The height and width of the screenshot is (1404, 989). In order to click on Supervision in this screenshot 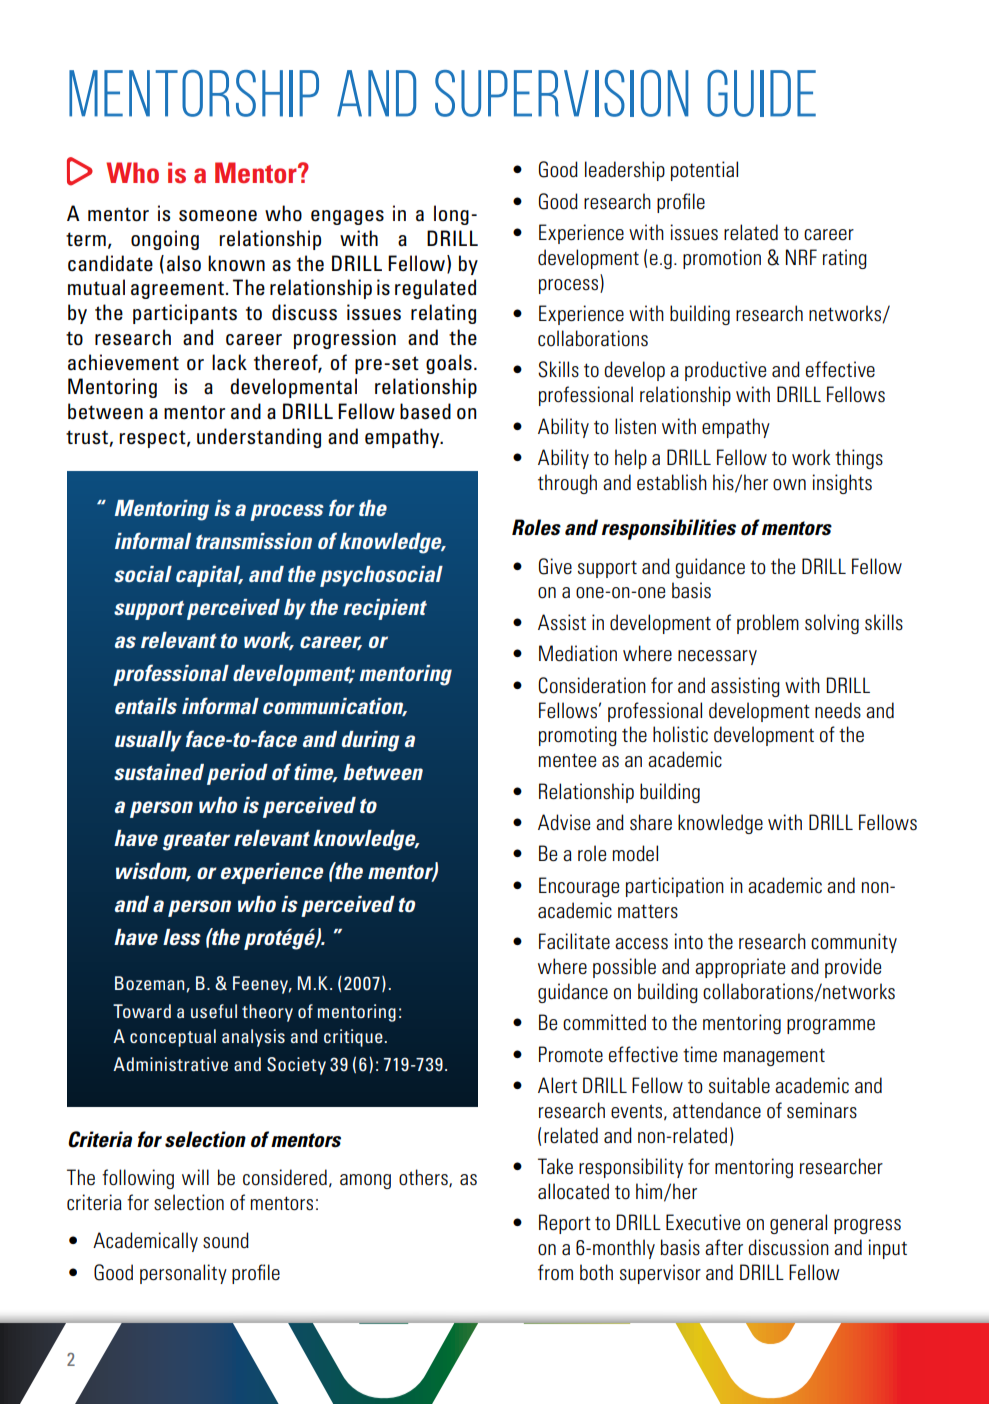, I will do `click(562, 93)`.
